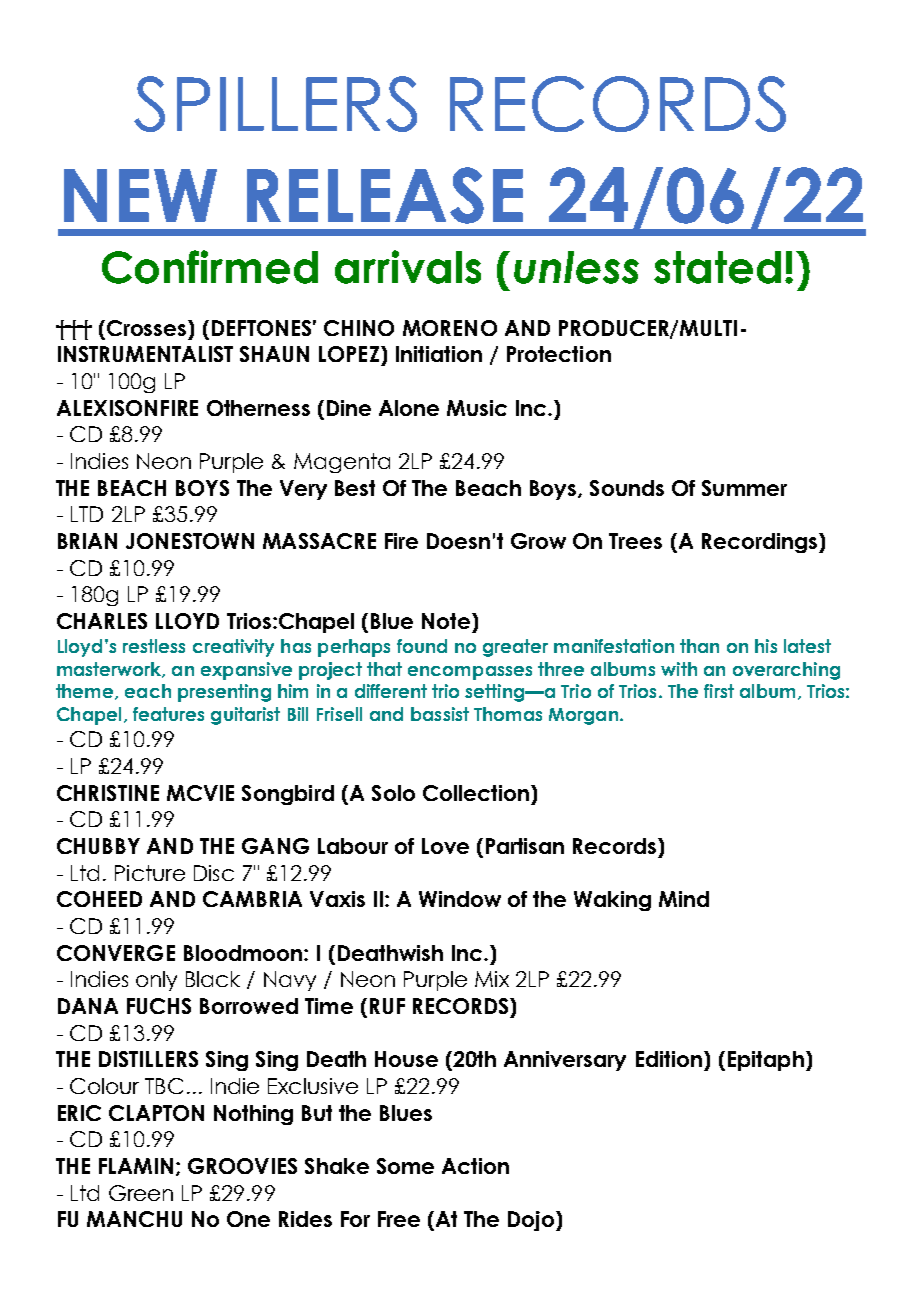  I want to click on Mind, so click(684, 899).
